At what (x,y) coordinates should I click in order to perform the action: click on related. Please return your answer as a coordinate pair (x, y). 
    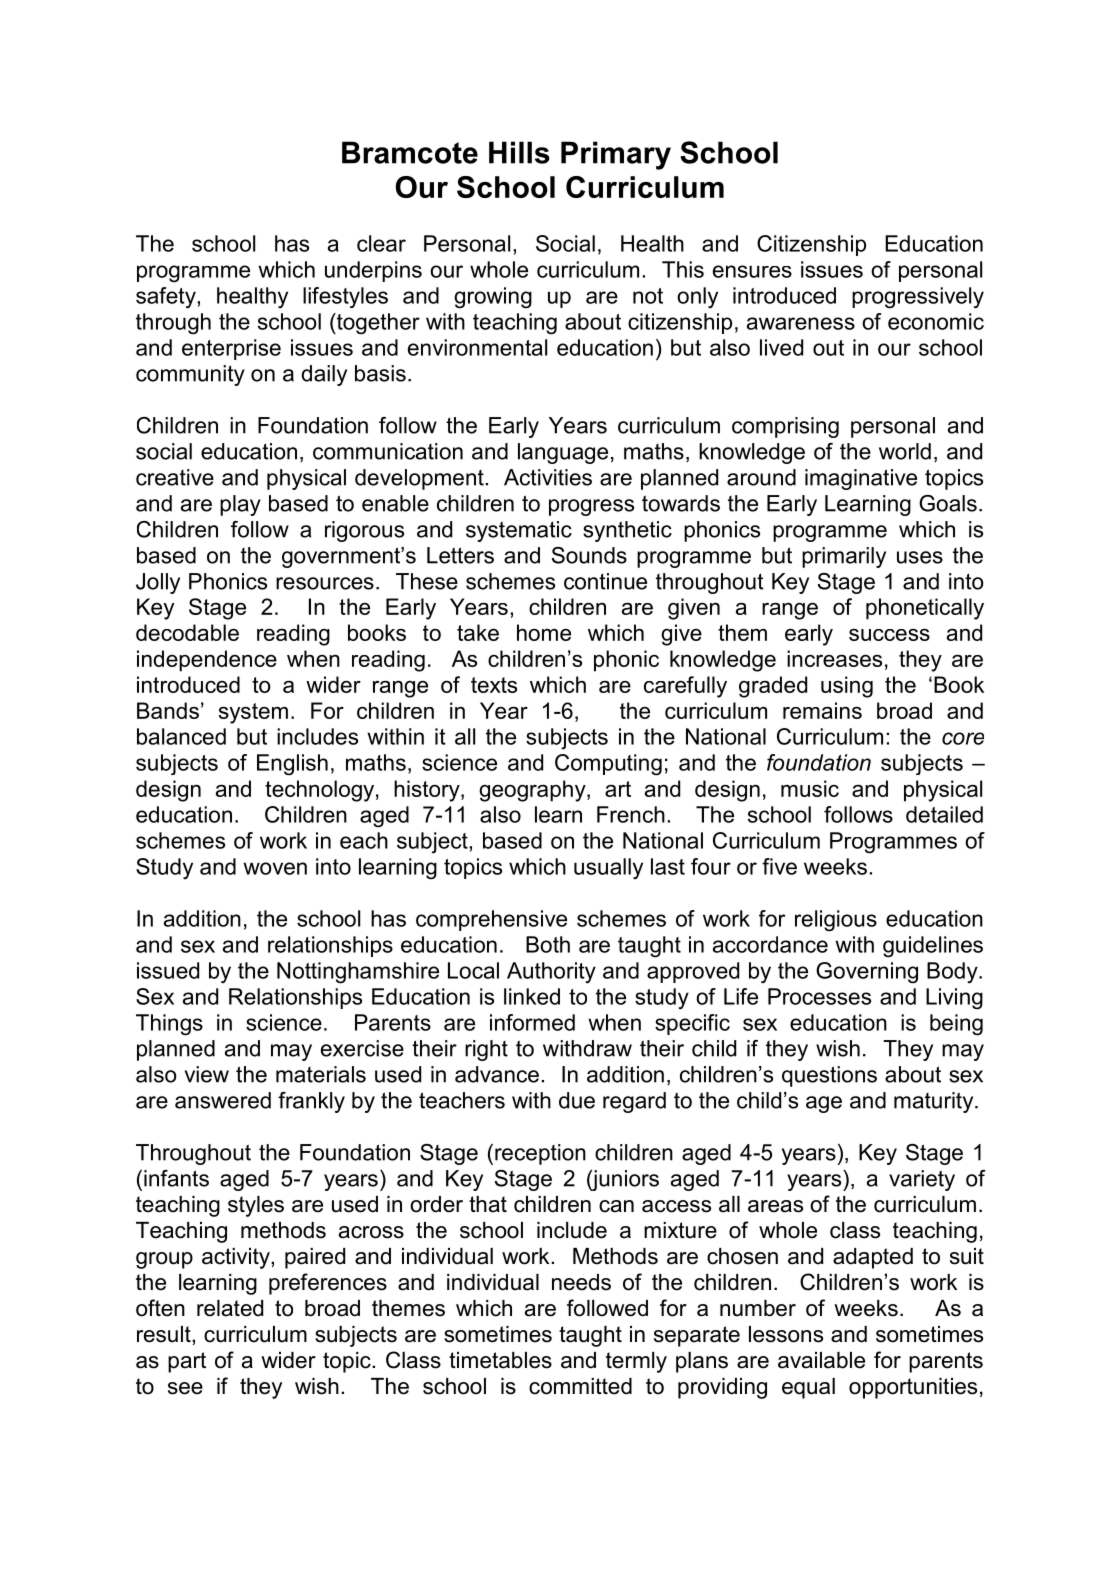
    Looking at the image, I should click on (230, 1308).
